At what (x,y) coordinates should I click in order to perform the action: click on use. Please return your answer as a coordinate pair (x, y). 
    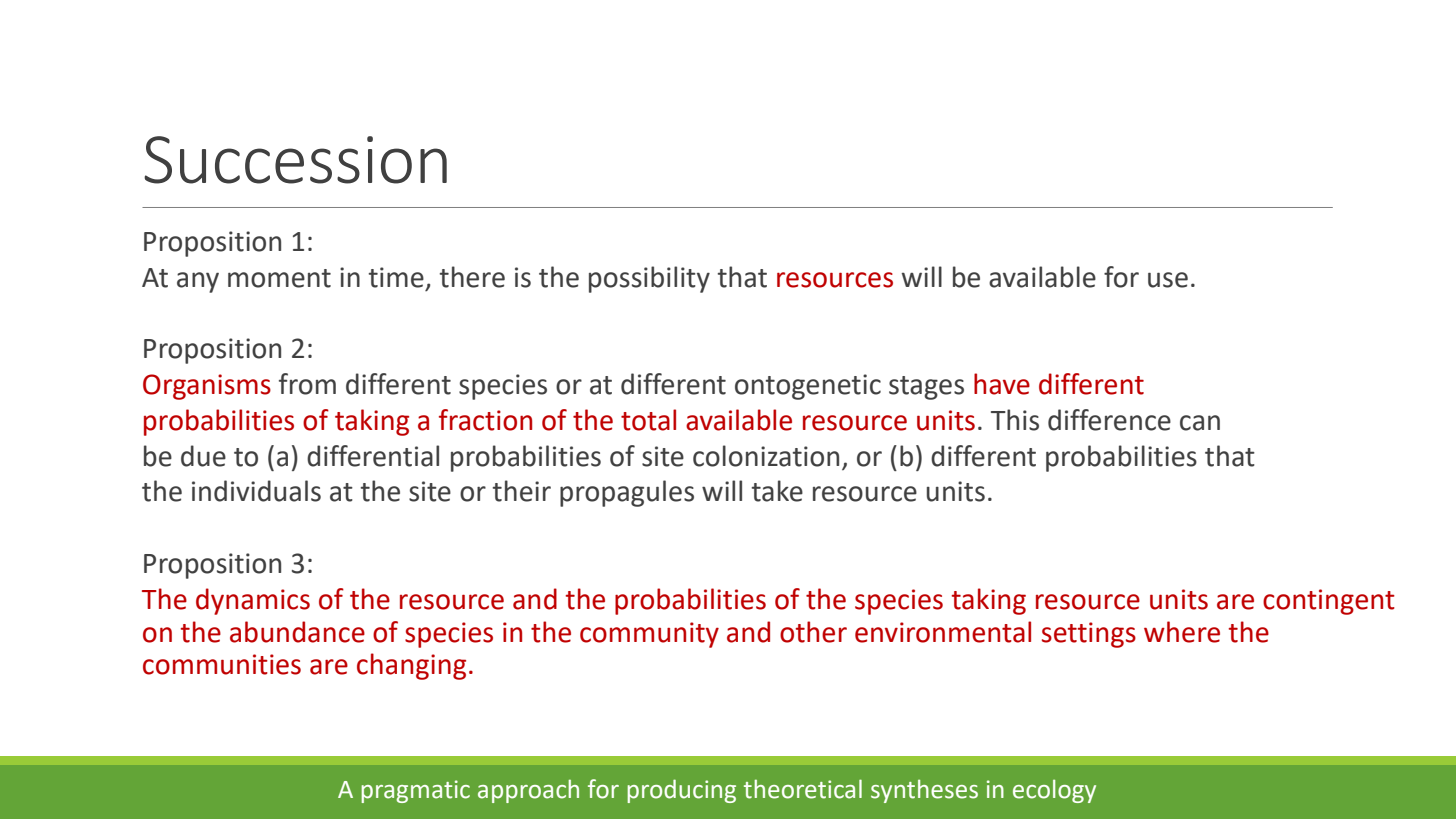
    Looking at the image, I should click on (1168, 280).
